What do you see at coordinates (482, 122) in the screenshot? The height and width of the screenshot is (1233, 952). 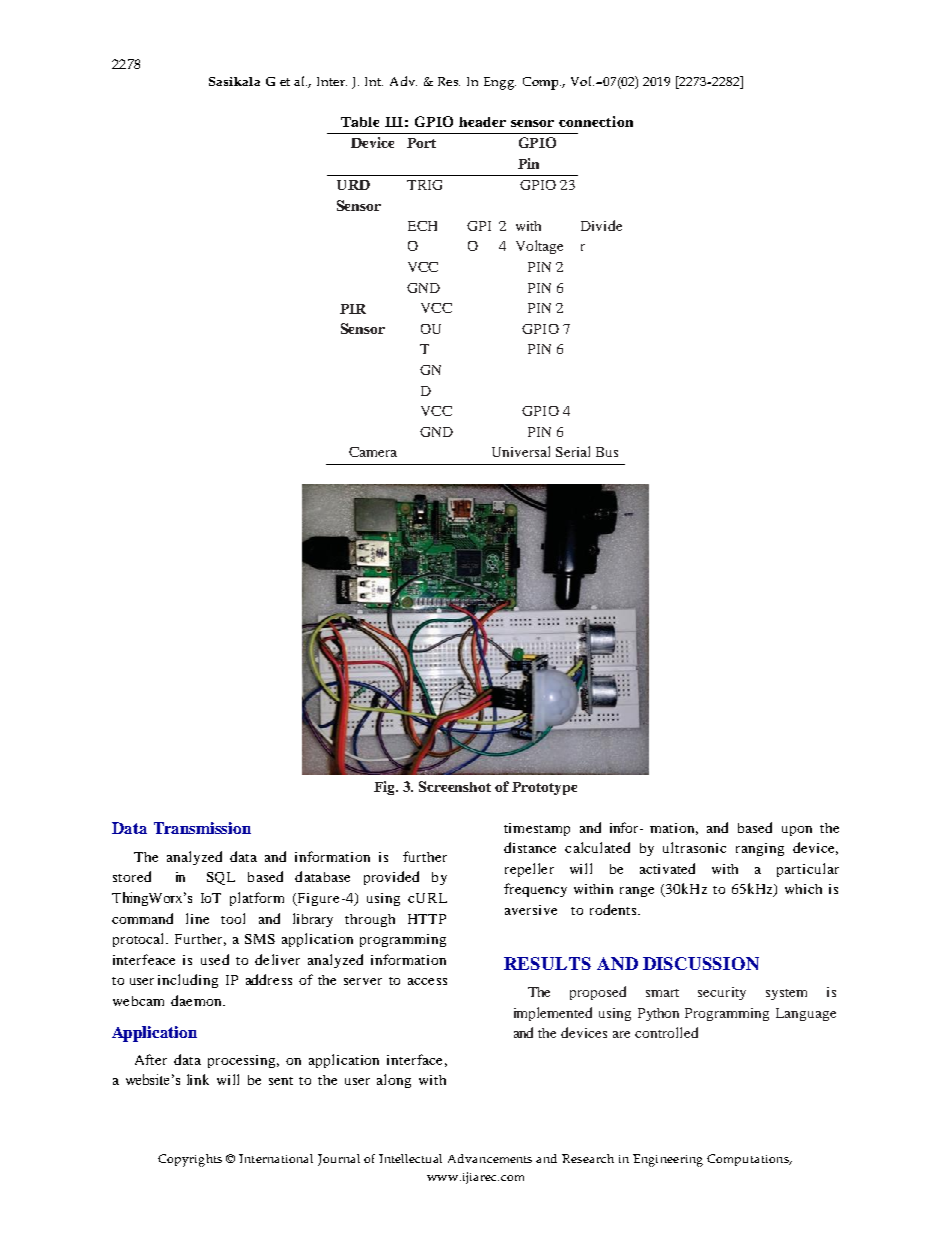 I see `header` at bounding box center [482, 122].
